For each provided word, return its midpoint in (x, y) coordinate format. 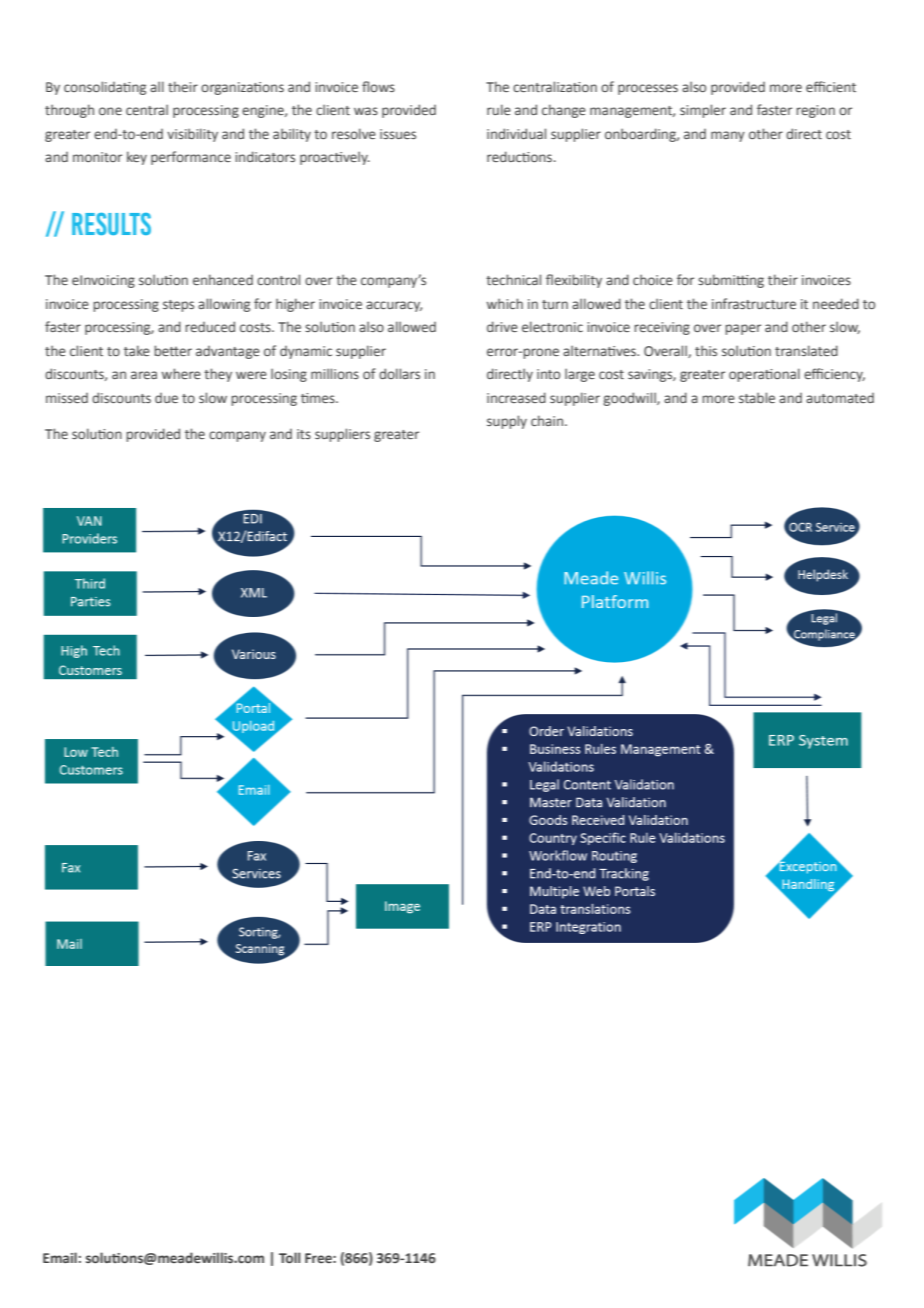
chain (548, 420)
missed (67, 398)
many (728, 136)
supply (507, 422)
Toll (290, 1257)
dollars (399, 373)
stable (757, 397)
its (304, 434)
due (166, 398)
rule (499, 109)
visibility (192, 135)
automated (840, 398)
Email (60, 1257)
